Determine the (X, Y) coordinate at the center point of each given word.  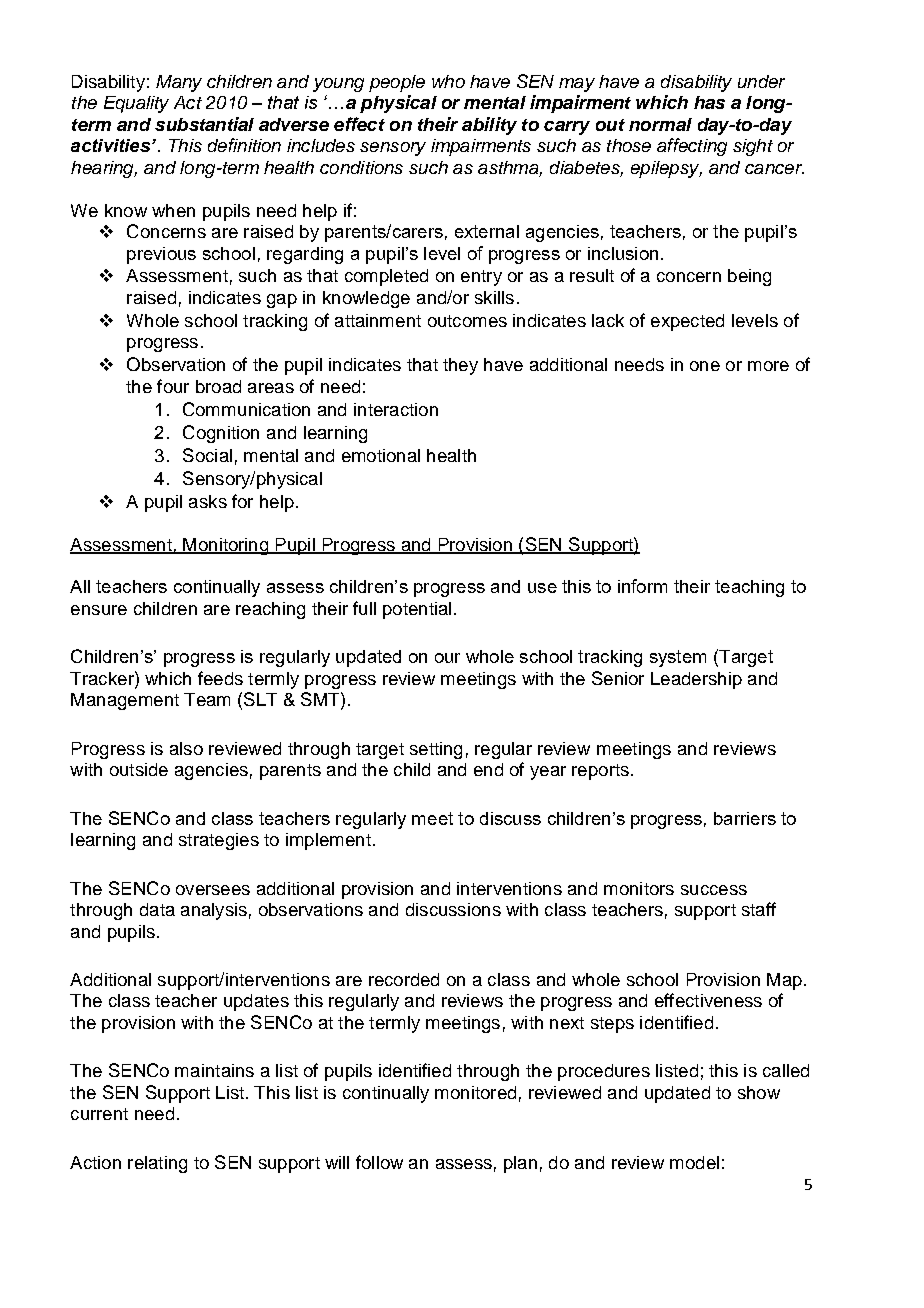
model (694, 1162)
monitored (475, 1092)
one (705, 366)
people (397, 83)
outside (139, 769)
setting (436, 750)
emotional (381, 455)
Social (207, 455)
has (709, 102)
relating (157, 1164)
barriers (745, 818)
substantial (204, 124)
